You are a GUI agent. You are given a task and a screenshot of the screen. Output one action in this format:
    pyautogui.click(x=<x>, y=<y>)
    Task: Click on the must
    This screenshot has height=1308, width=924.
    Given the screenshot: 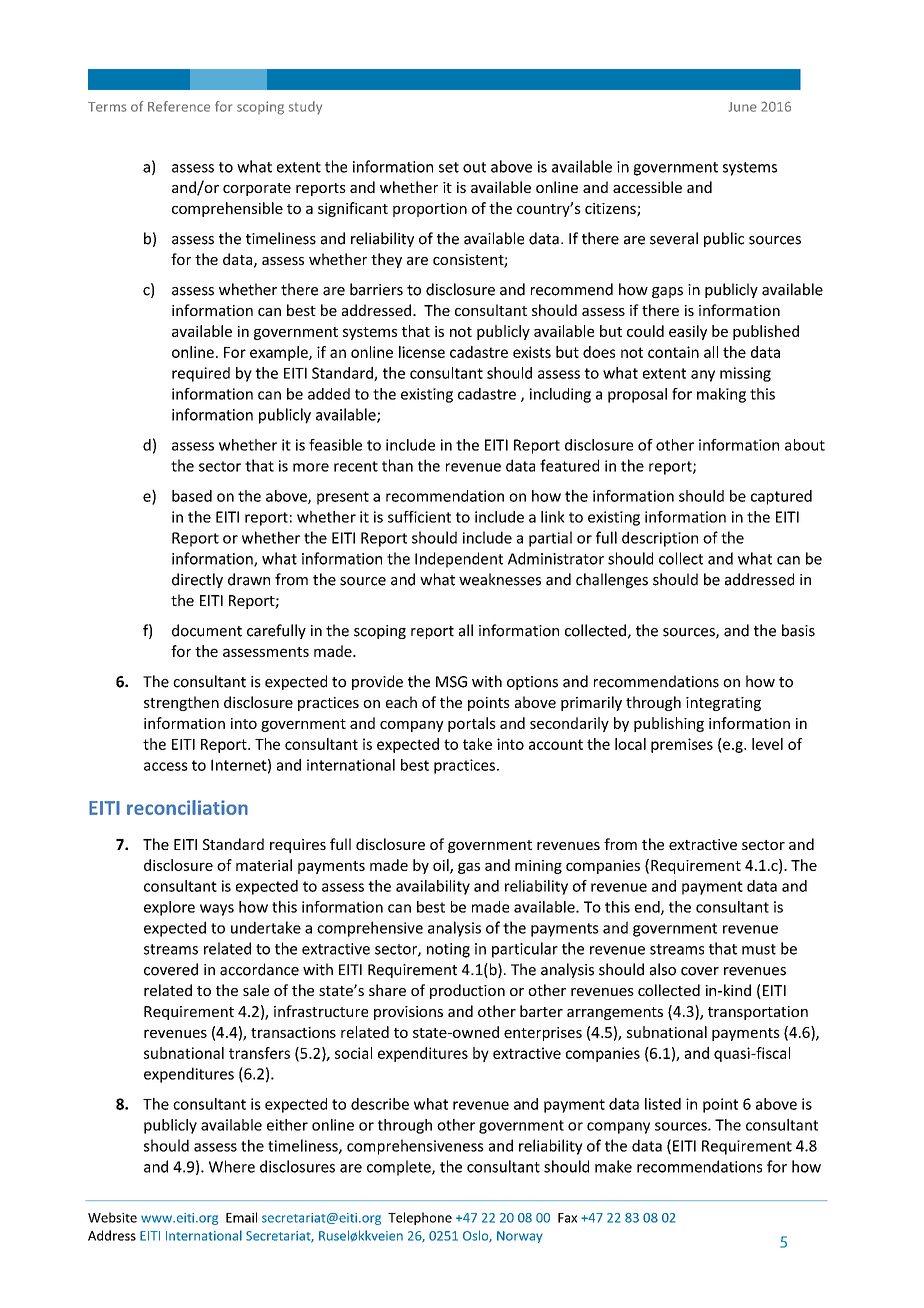 What is the action you would take?
    pyautogui.click(x=759, y=949)
